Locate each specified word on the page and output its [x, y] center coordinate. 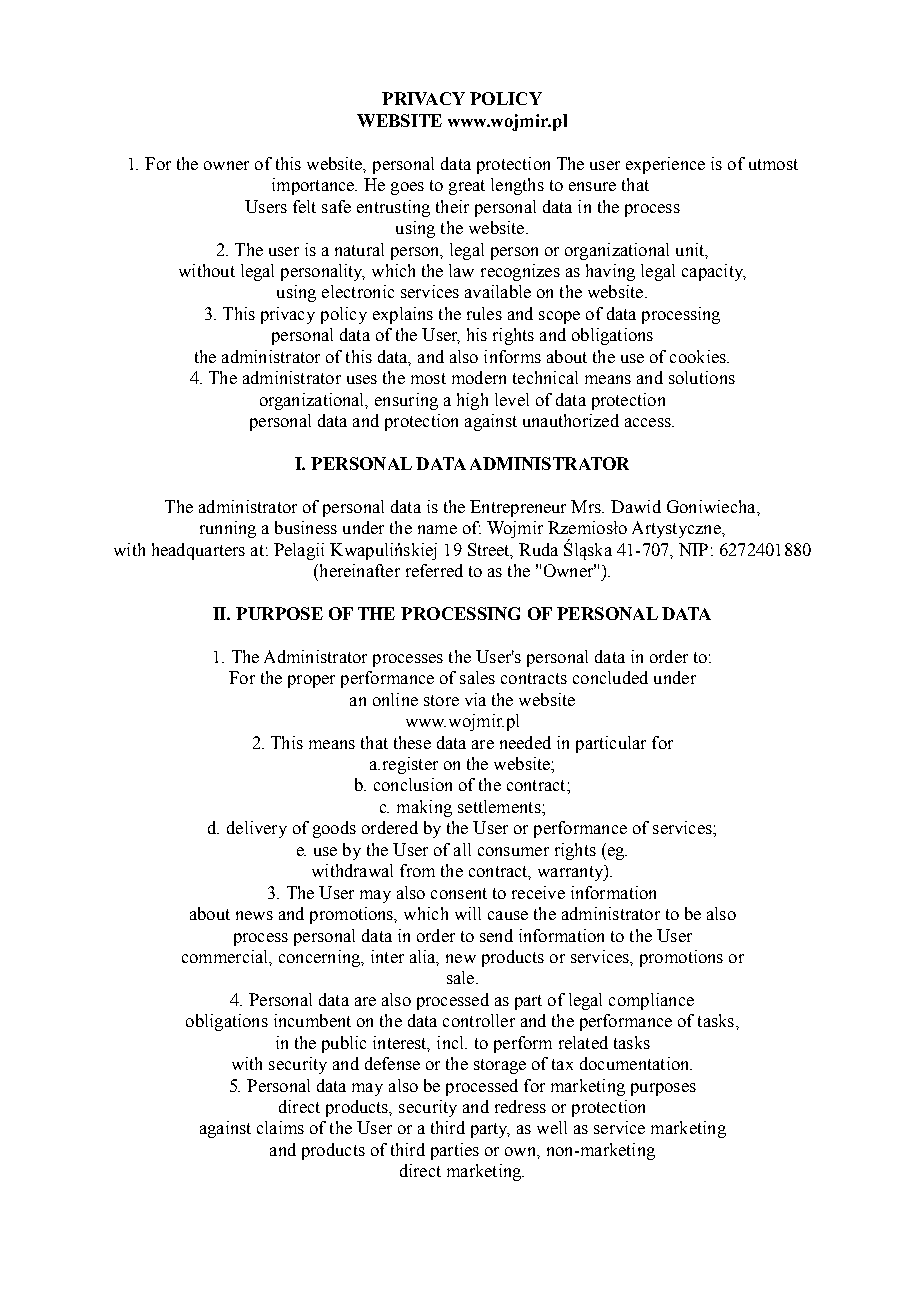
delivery [257, 829]
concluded [610, 677]
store [441, 700]
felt [304, 206]
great [467, 187]
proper [311, 681]
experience [665, 165]
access [649, 422]
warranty [572, 873]
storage [500, 1066]
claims [280, 1127]
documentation [636, 1063]
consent [459, 893]
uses [362, 379]
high [472, 401]
